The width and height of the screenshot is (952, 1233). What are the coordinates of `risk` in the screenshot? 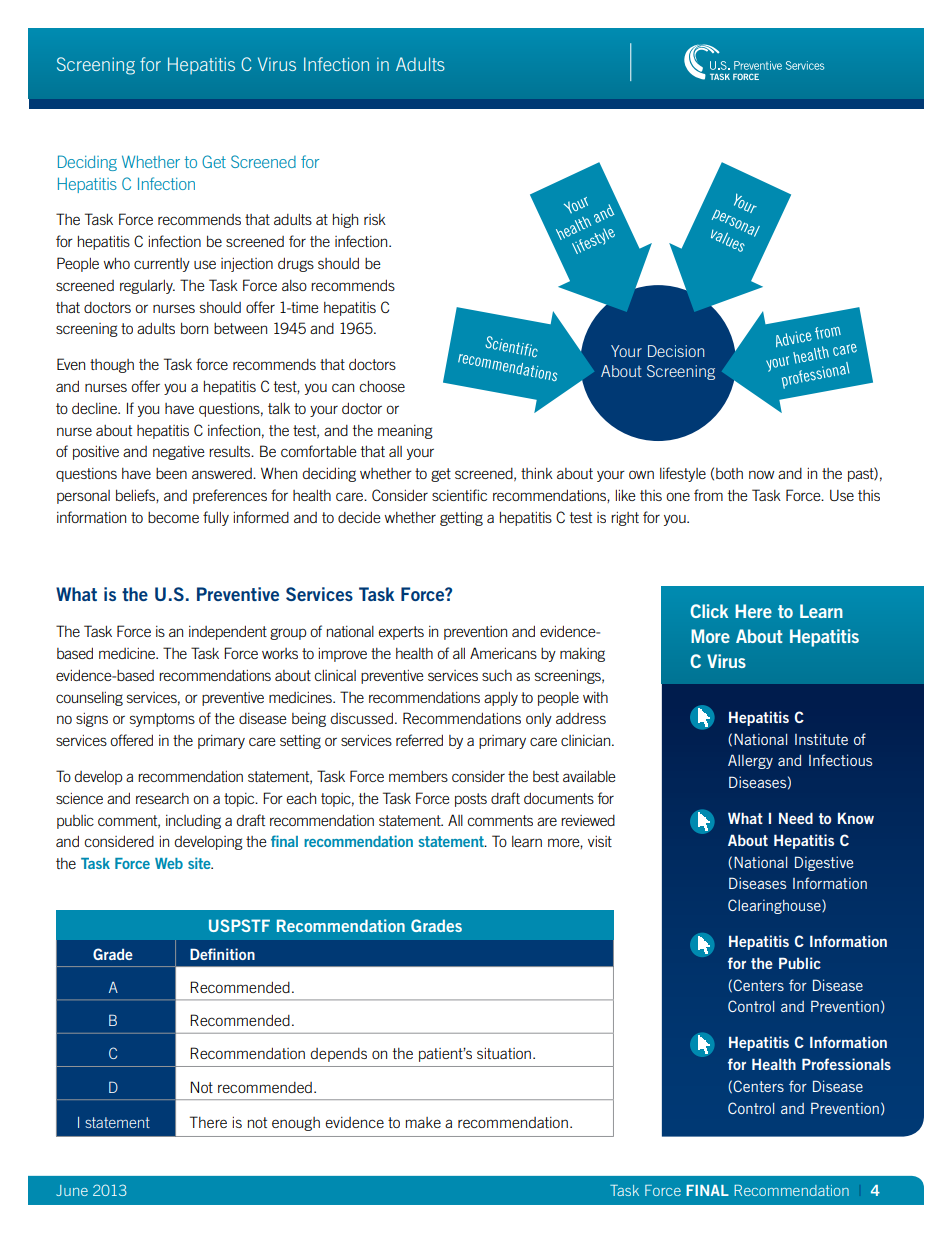 It's located at (375, 219).
